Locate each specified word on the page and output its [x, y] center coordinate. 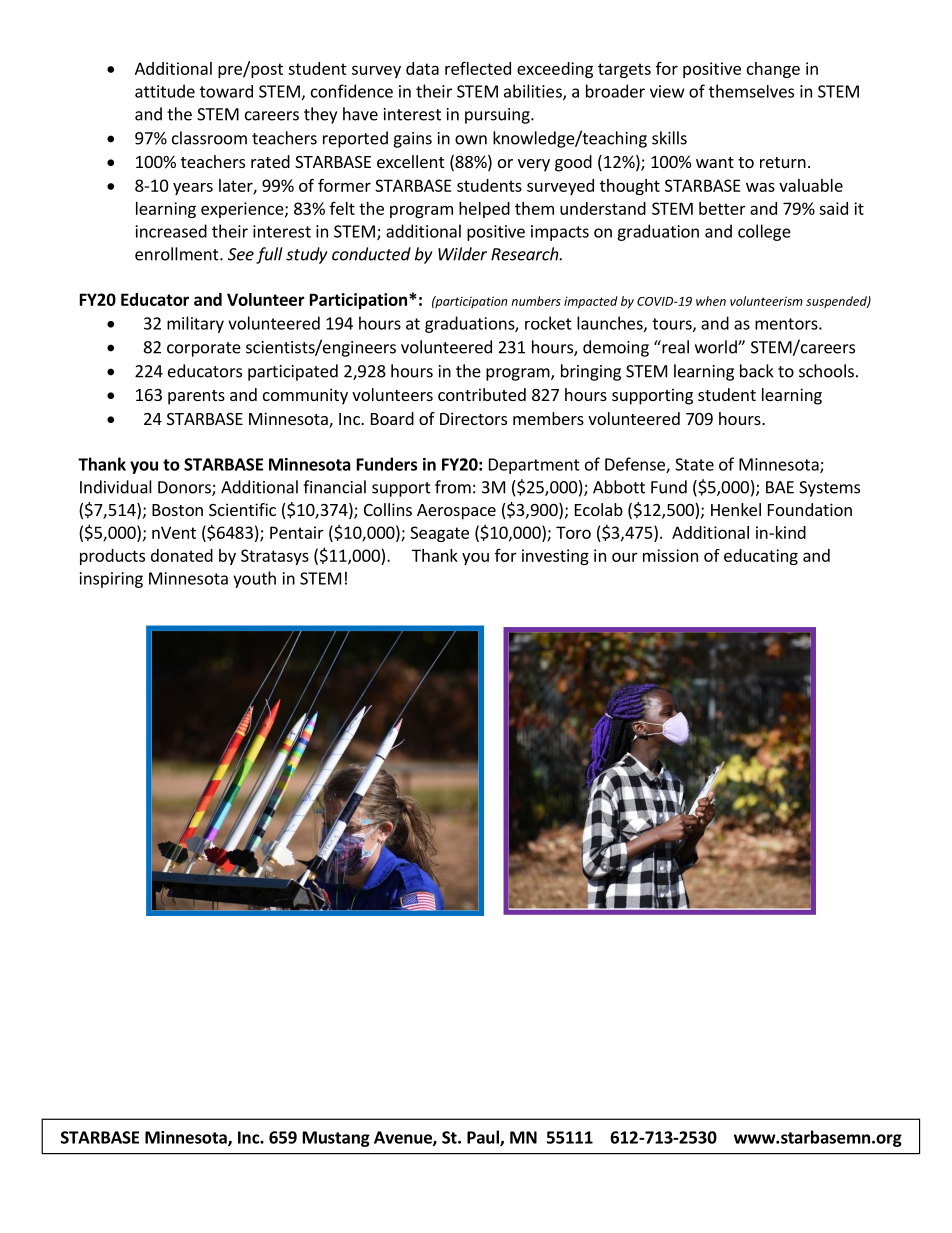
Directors [473, 418]
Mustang [336, 1139]
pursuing [498, 116]
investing [555, 557]
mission [670, 555]
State [694, 464]
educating [761, 557]
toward [226, 91]
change [773, 70]
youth [254, 579]
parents [196, 397]
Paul [484, 1138]
